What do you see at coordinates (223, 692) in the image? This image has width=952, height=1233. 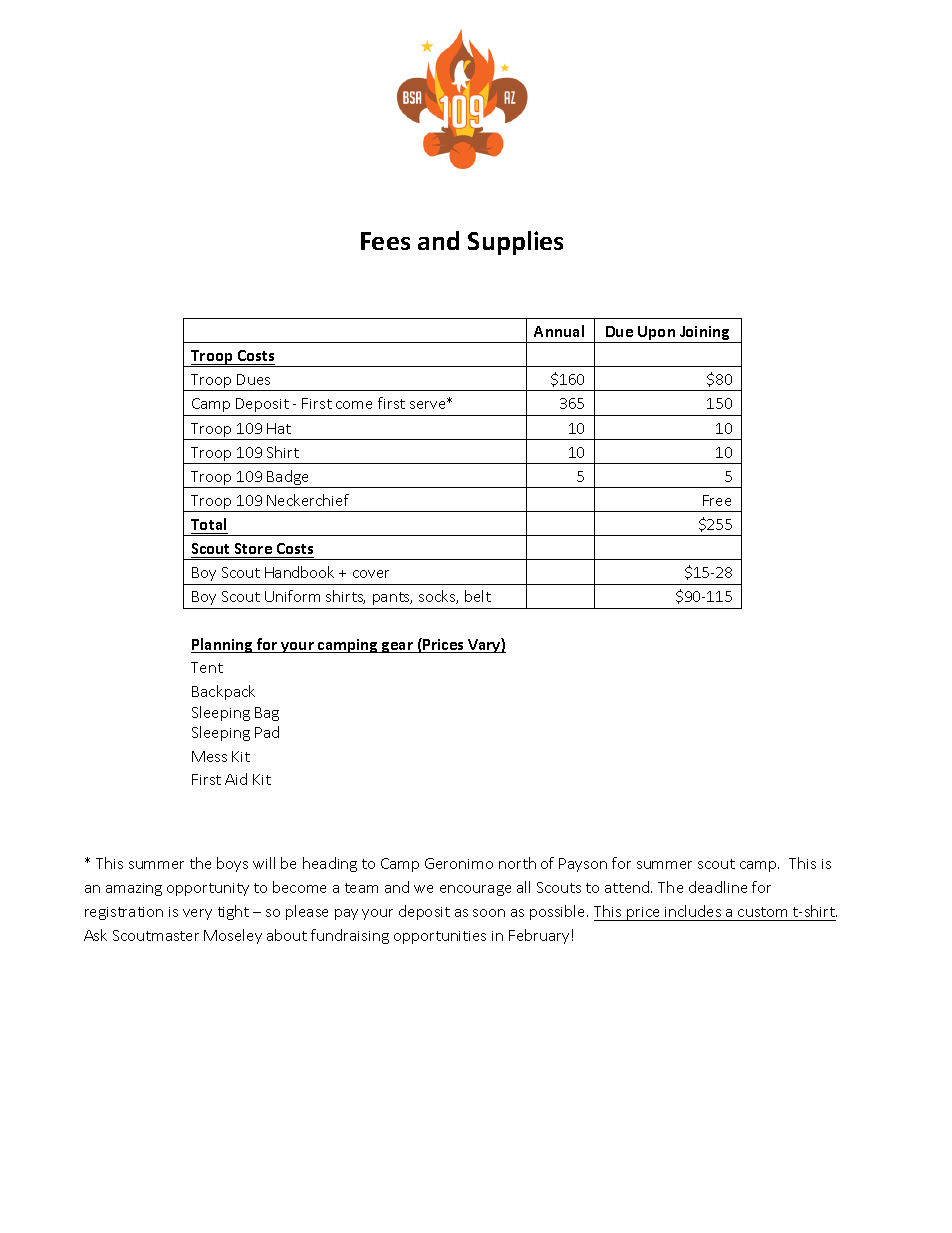 I see `Backpack` at bounding box center [223, 692].
